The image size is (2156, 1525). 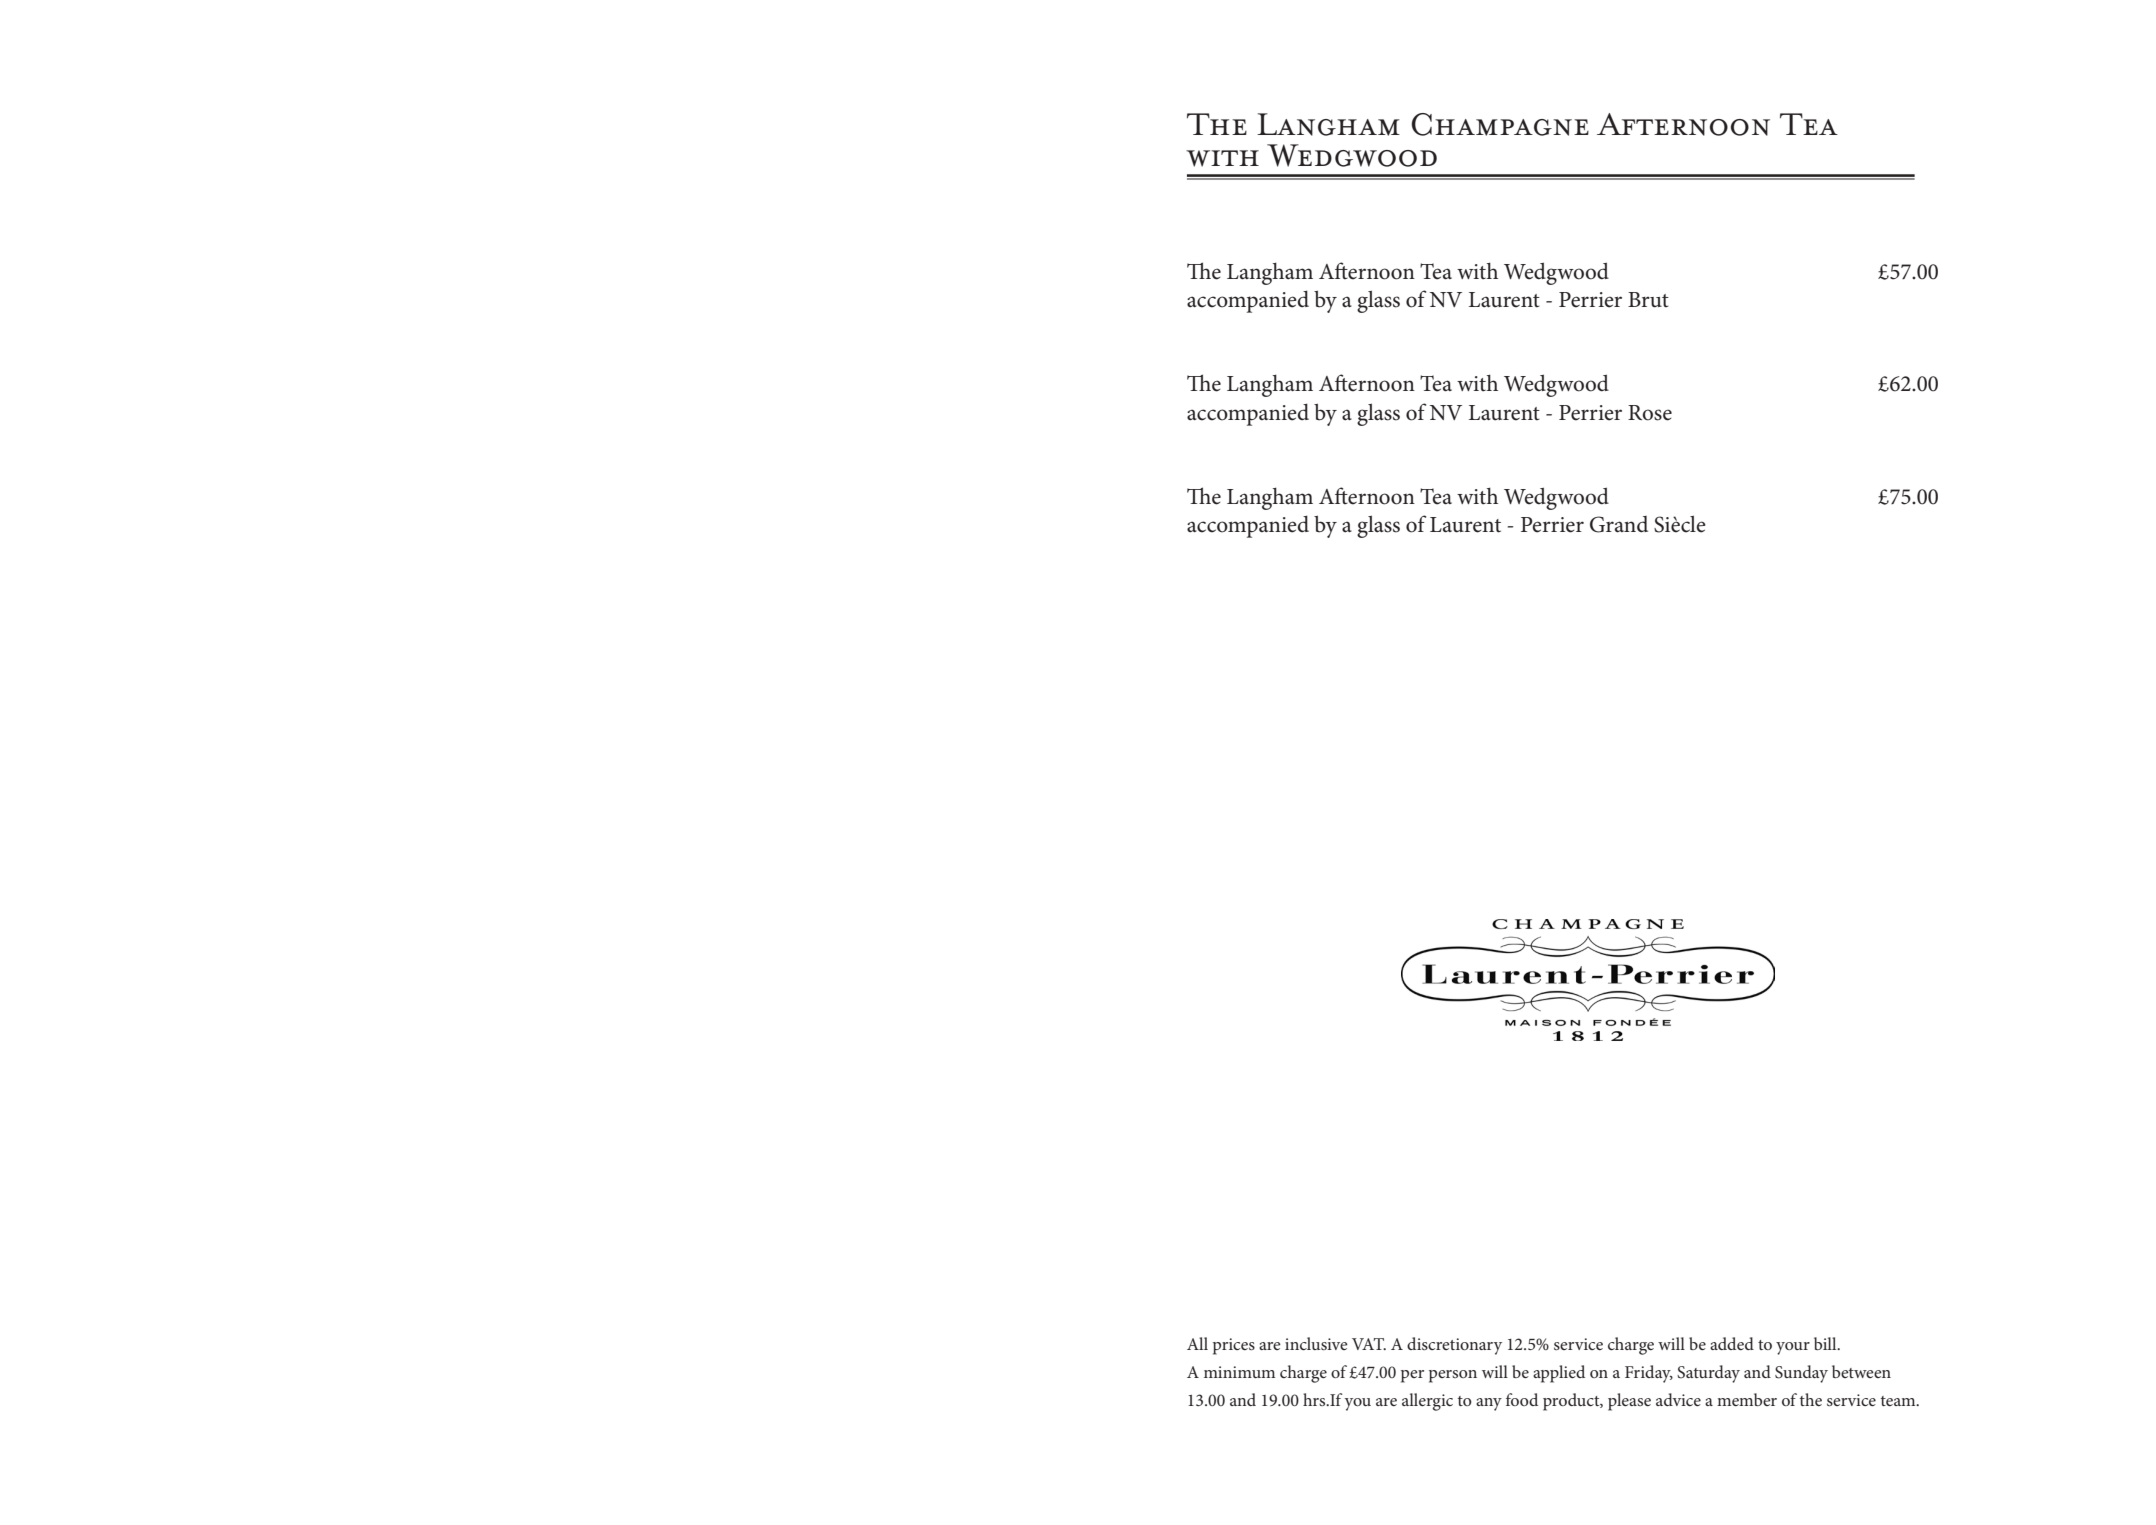 What do you see at coordinates (1239, 1372) in the document?
I see `minimum` at bounding box center [1239, 1372].
